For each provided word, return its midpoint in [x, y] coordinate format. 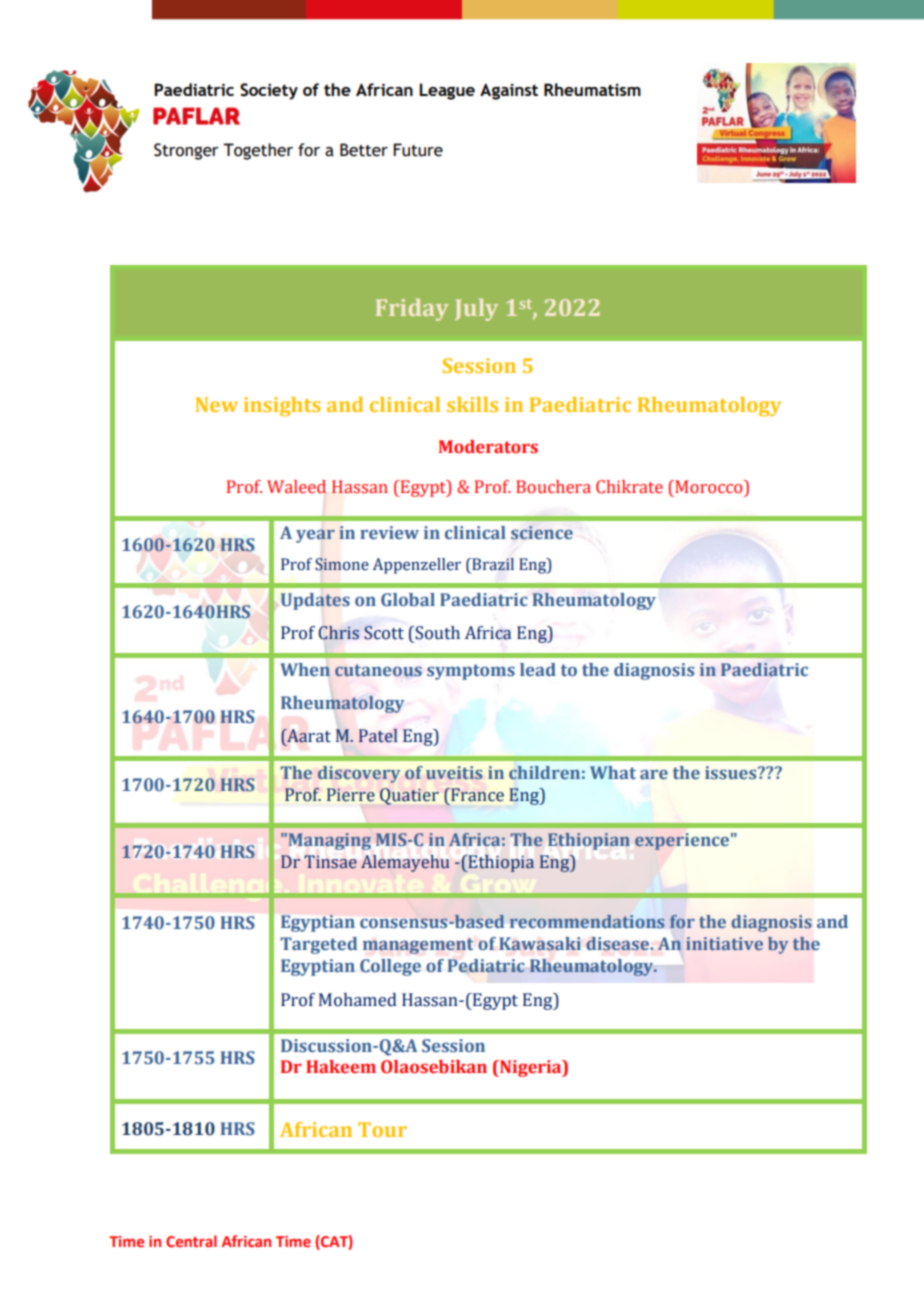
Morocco [709, 487]
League [447, 91]
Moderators [488, 447]
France [476, 795]
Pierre [351, 795]
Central [191, 1241]
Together [258, 151]
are [654, 775]
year [315, 536]
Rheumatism [592, 89]
